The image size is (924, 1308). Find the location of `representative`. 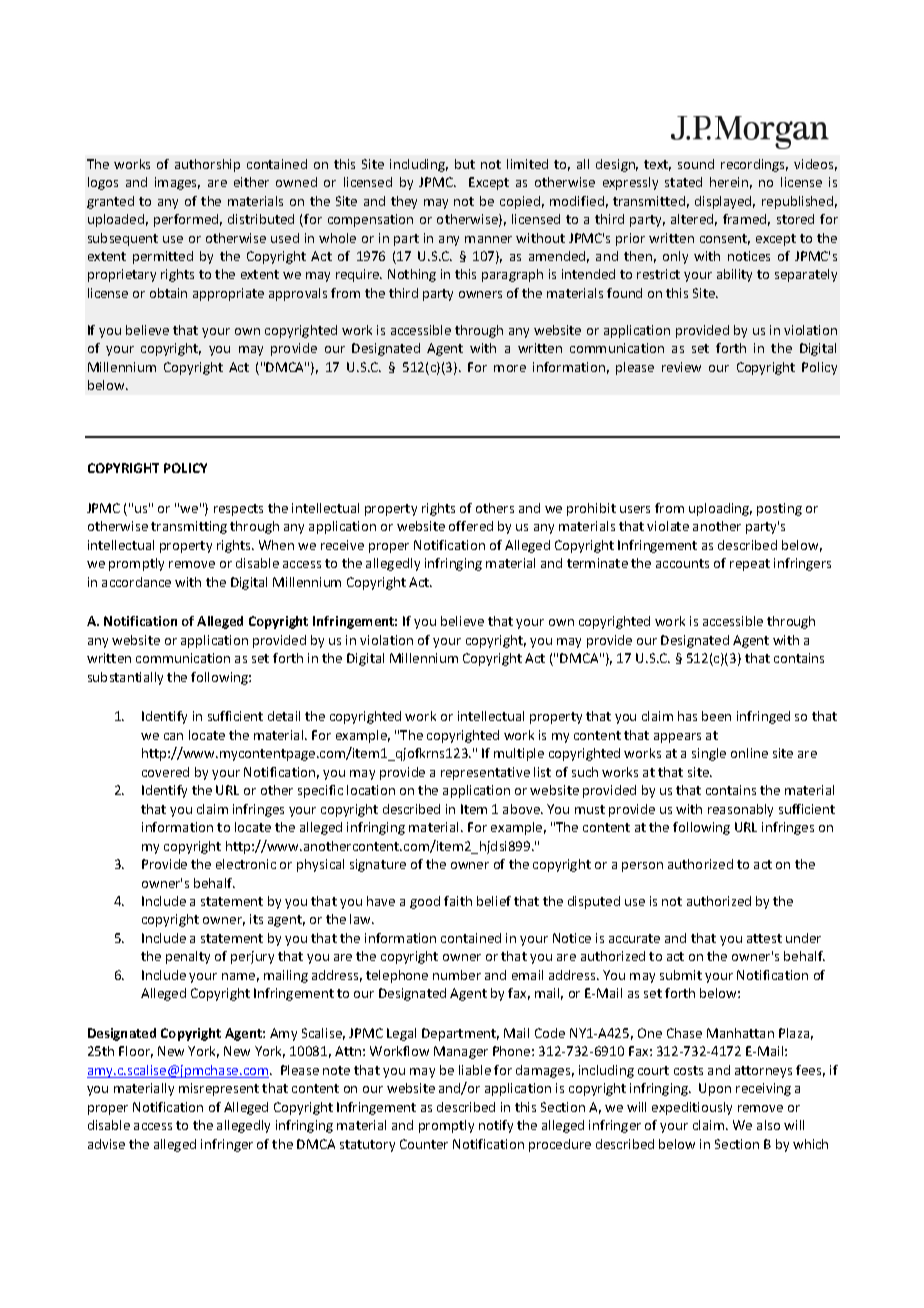

representative is located at coordinates (485, 773).
